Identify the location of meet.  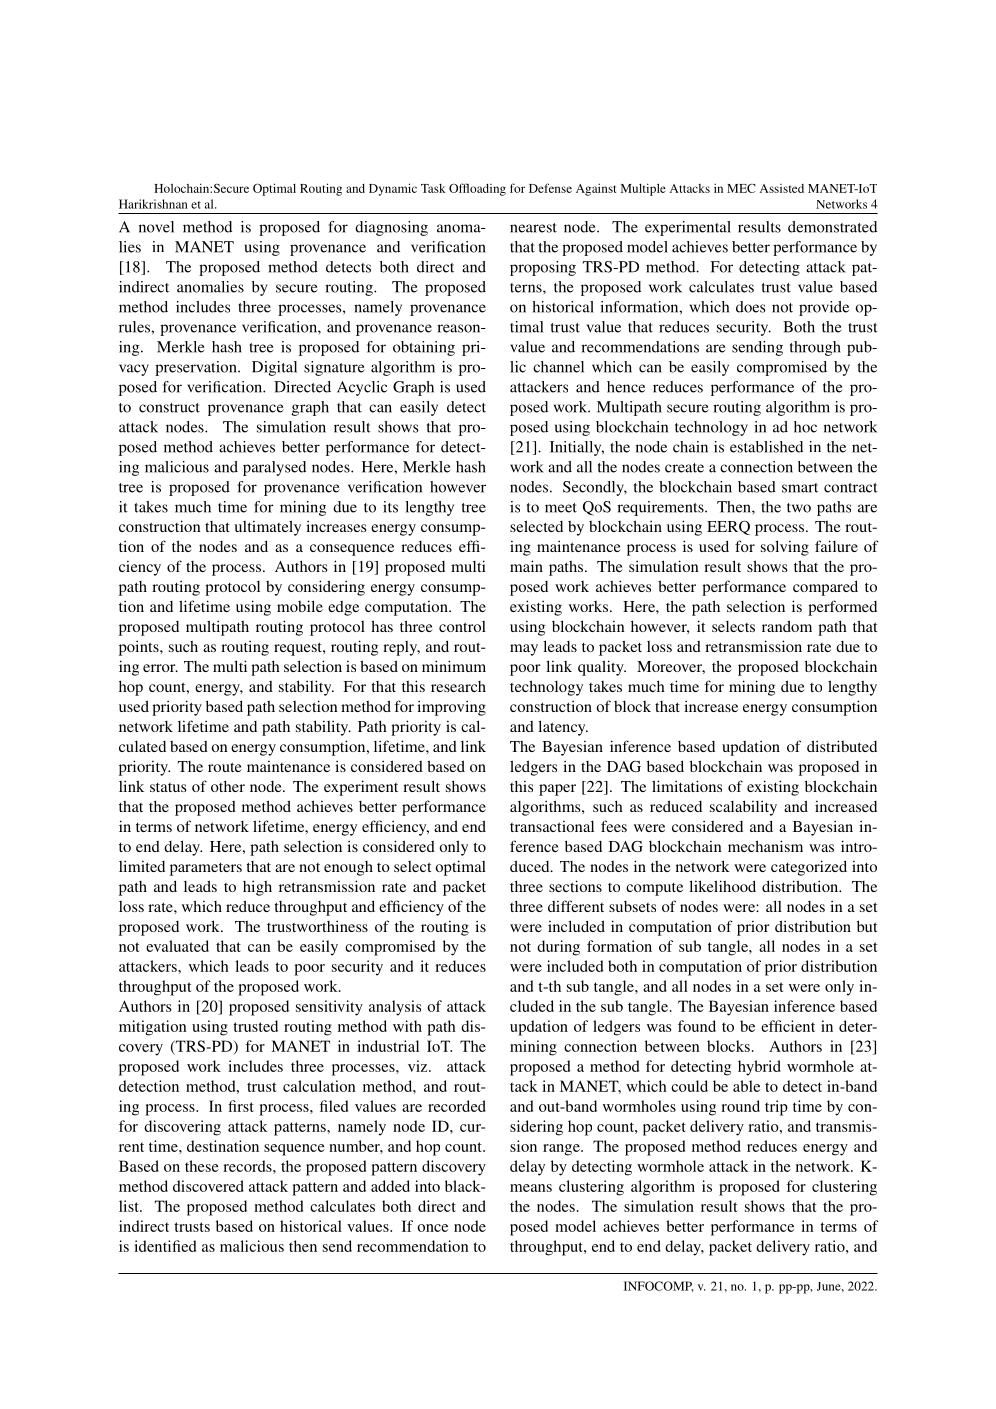
(561, 508).
